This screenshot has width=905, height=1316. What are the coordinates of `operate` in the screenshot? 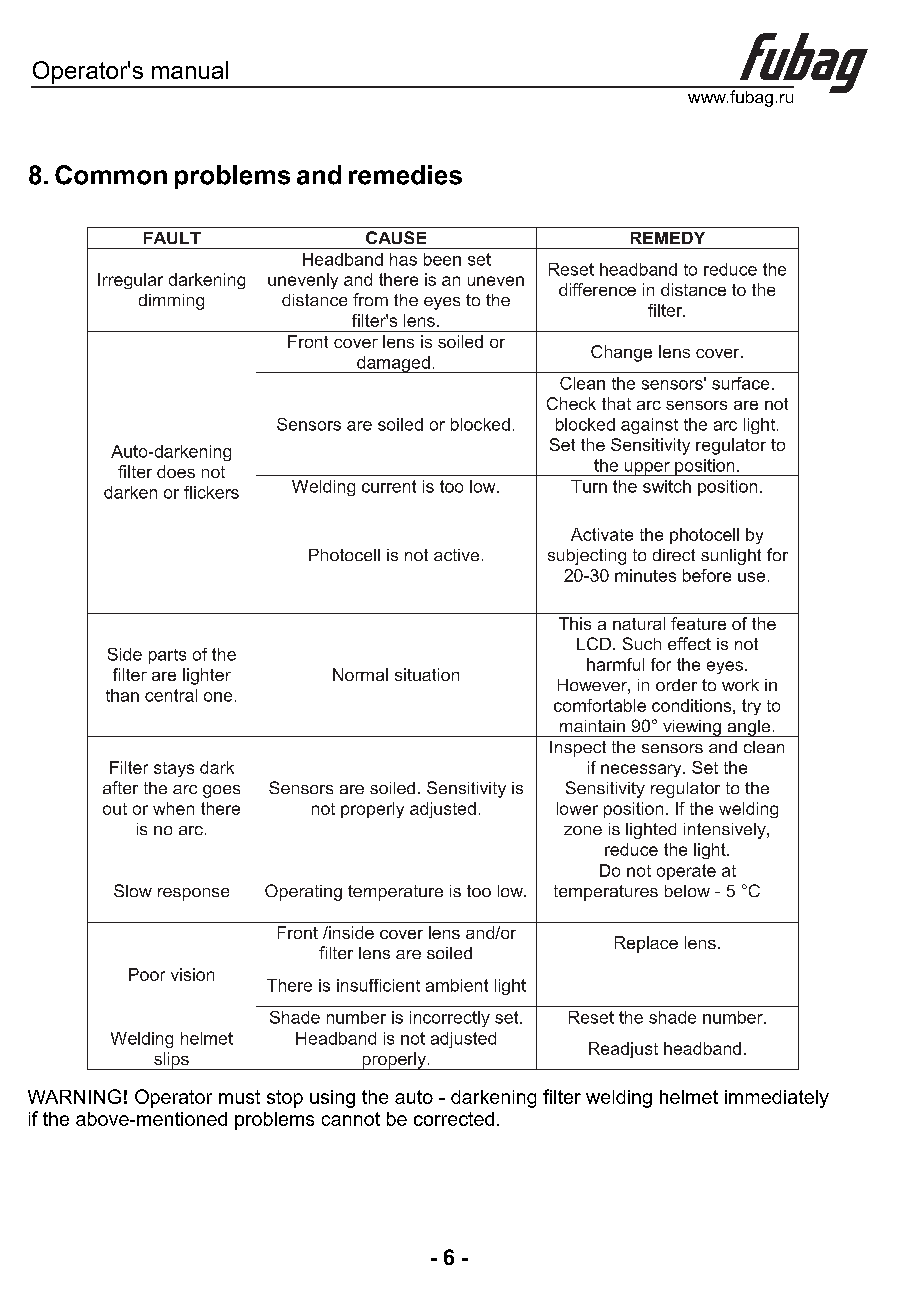 It's located at (686, 872).
